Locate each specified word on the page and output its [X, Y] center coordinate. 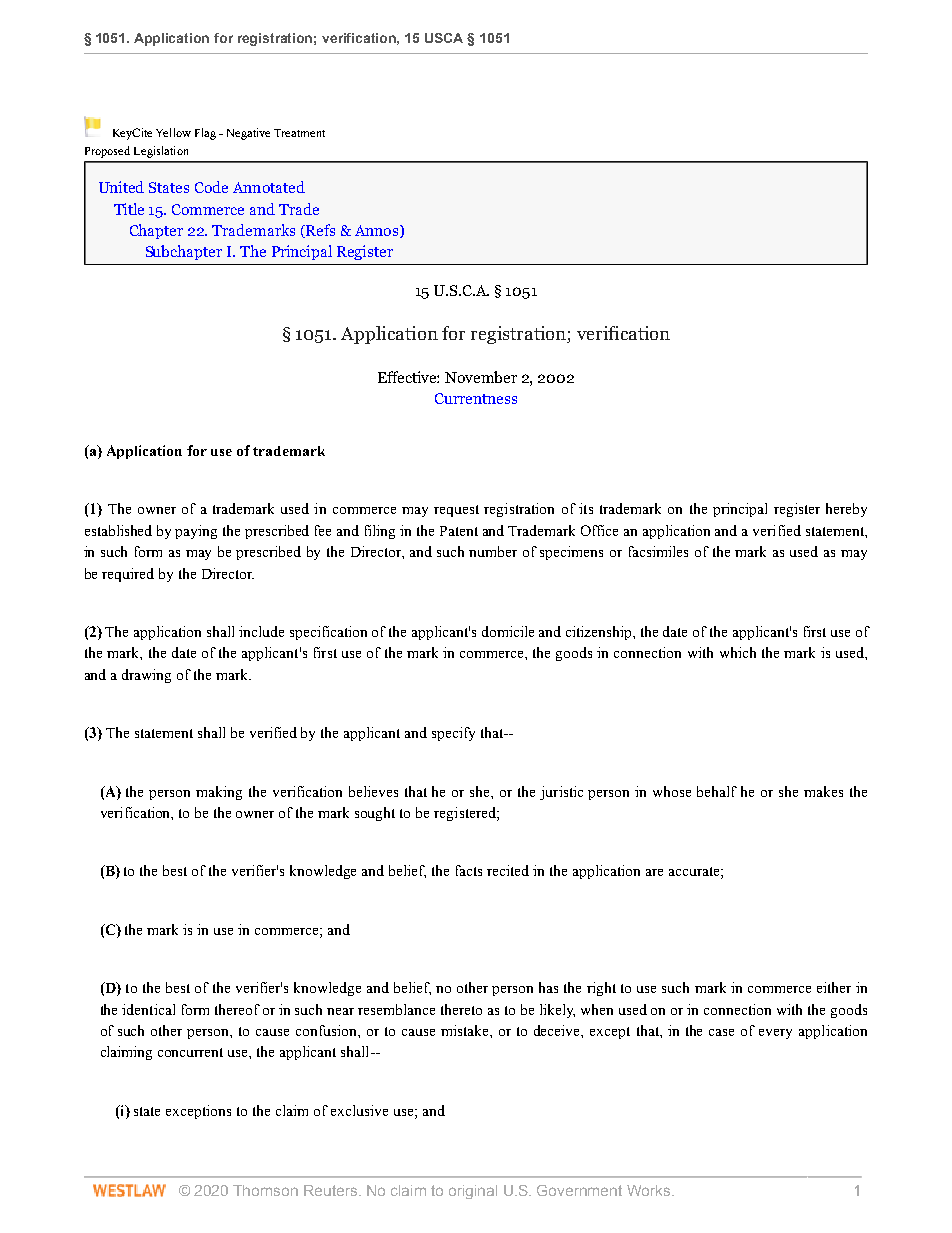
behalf [717, 791]
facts [469, 870]
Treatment [299, 133]
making [219, 793]
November [481, 377]
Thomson [265, 1190]
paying [196, 532]
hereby [846, 510]
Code [211, 187]
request [456, 511]
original [473, 1192]
